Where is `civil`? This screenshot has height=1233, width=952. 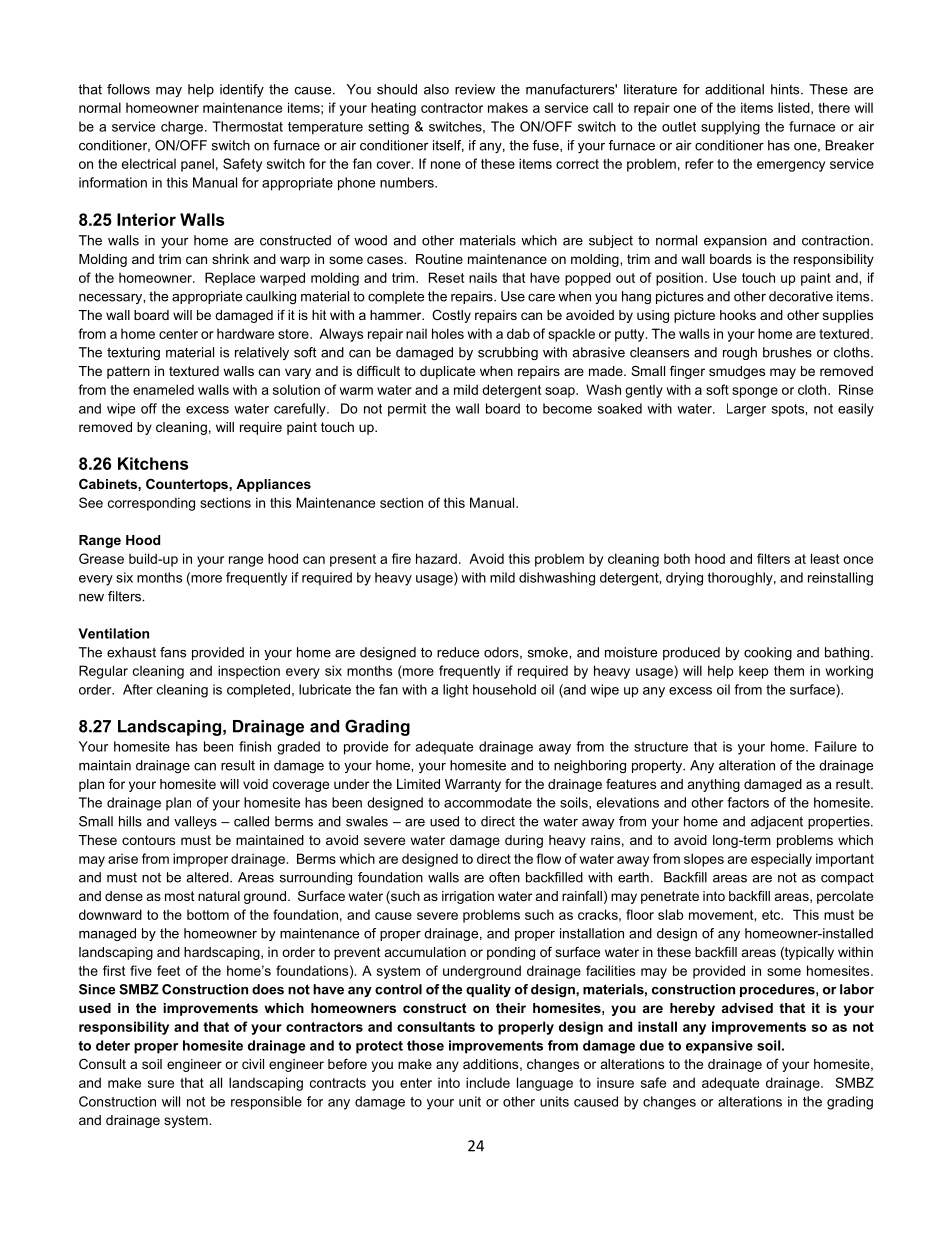
civil is located at coordinates (253, 1064).
